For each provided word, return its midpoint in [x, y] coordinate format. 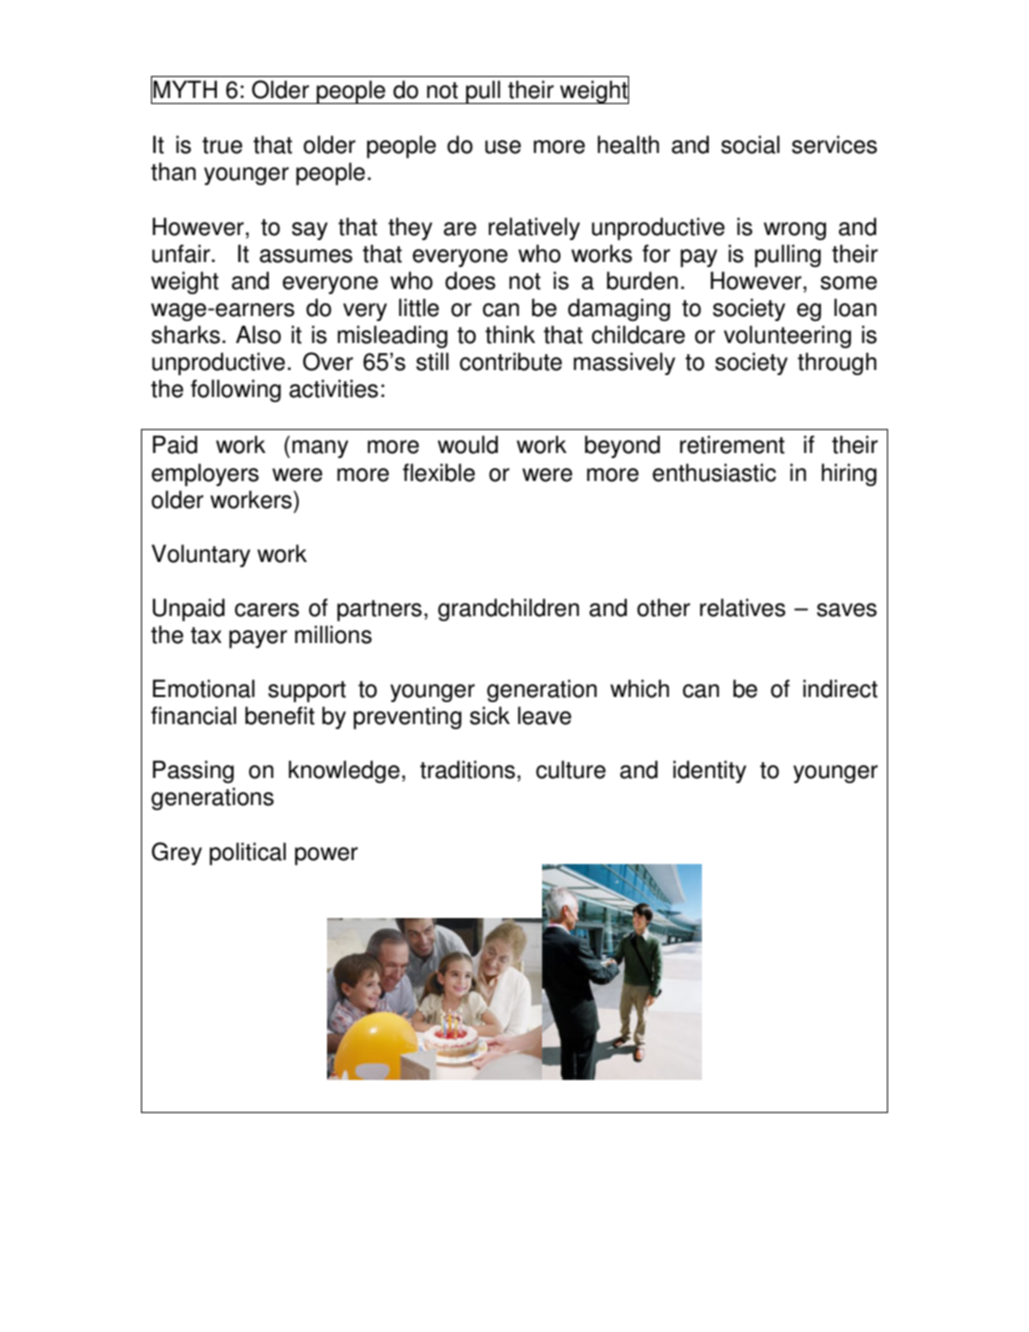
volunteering [787, 336]
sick [490, 715]
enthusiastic [714, 472]
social [750, 144]
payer [258, 639]
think [510, 334]
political [248, 853]
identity [709, 771]
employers [205, 474]
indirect [840, 688]
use [503, 147]
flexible [439, 472]
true [222, 145]
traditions [467, 769]
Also [258, 334]
